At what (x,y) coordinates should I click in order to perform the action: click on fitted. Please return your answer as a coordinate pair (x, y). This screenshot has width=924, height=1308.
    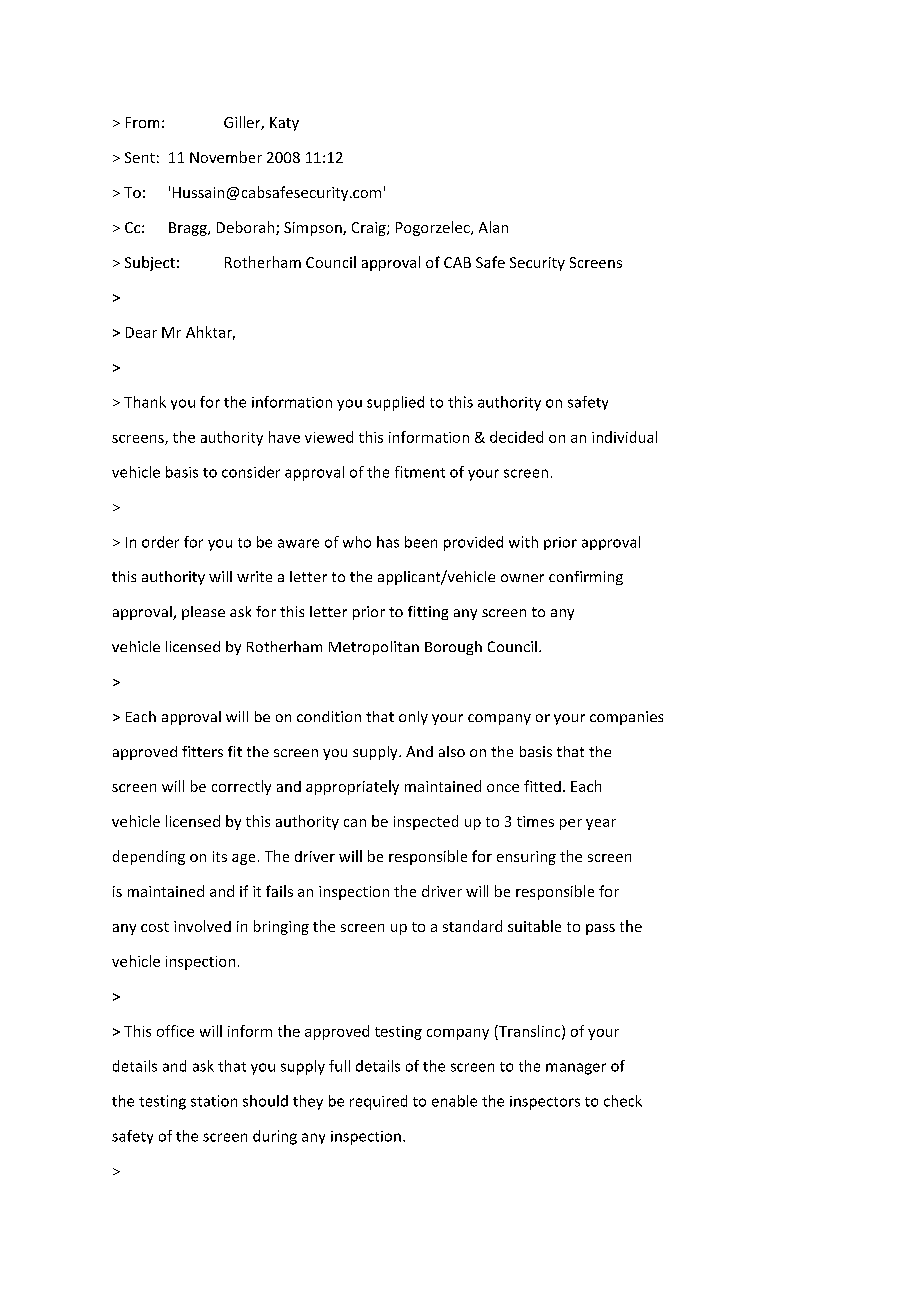
    Looking at the image, I should click on (542, 786).
